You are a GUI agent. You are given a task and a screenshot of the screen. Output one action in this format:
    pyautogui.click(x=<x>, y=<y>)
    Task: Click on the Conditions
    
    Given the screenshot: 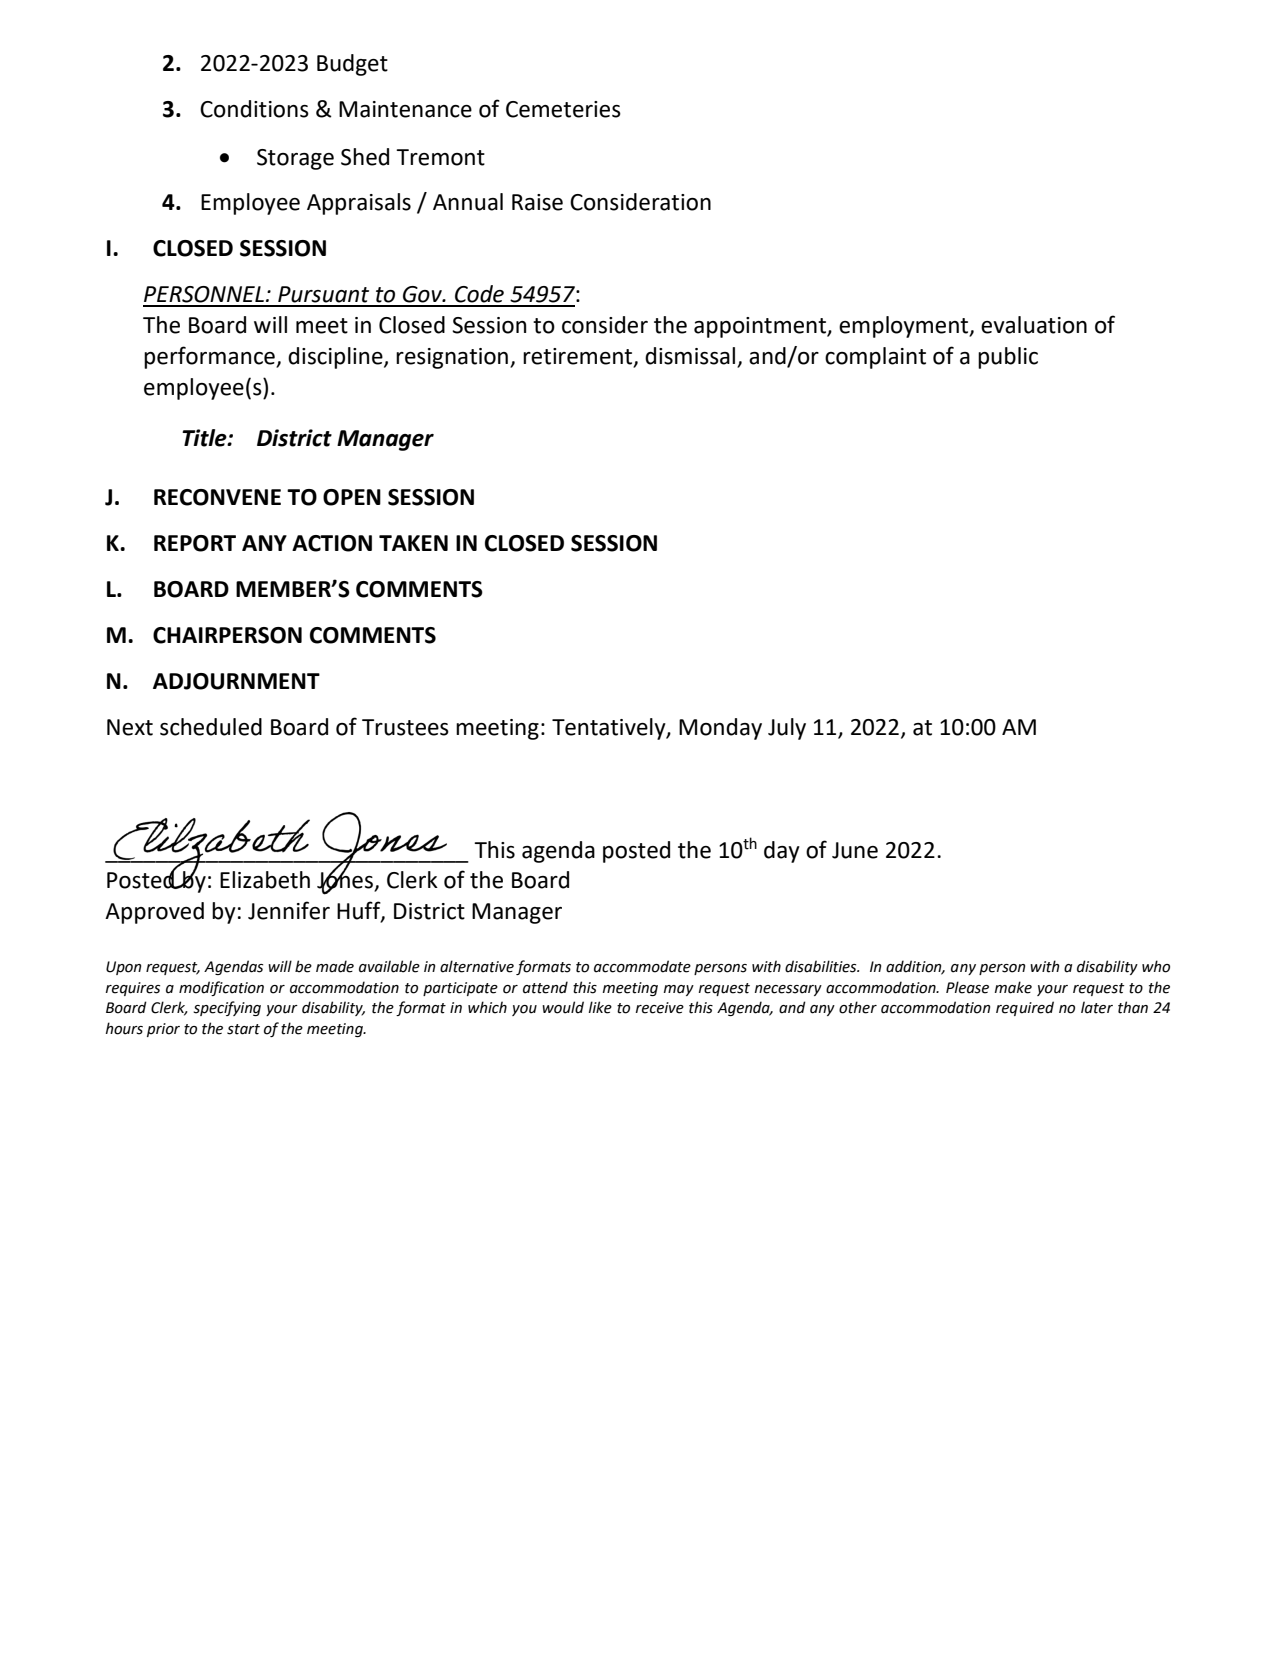 What is the action you would take?
    pyautogui.click(x=254, y=109)
